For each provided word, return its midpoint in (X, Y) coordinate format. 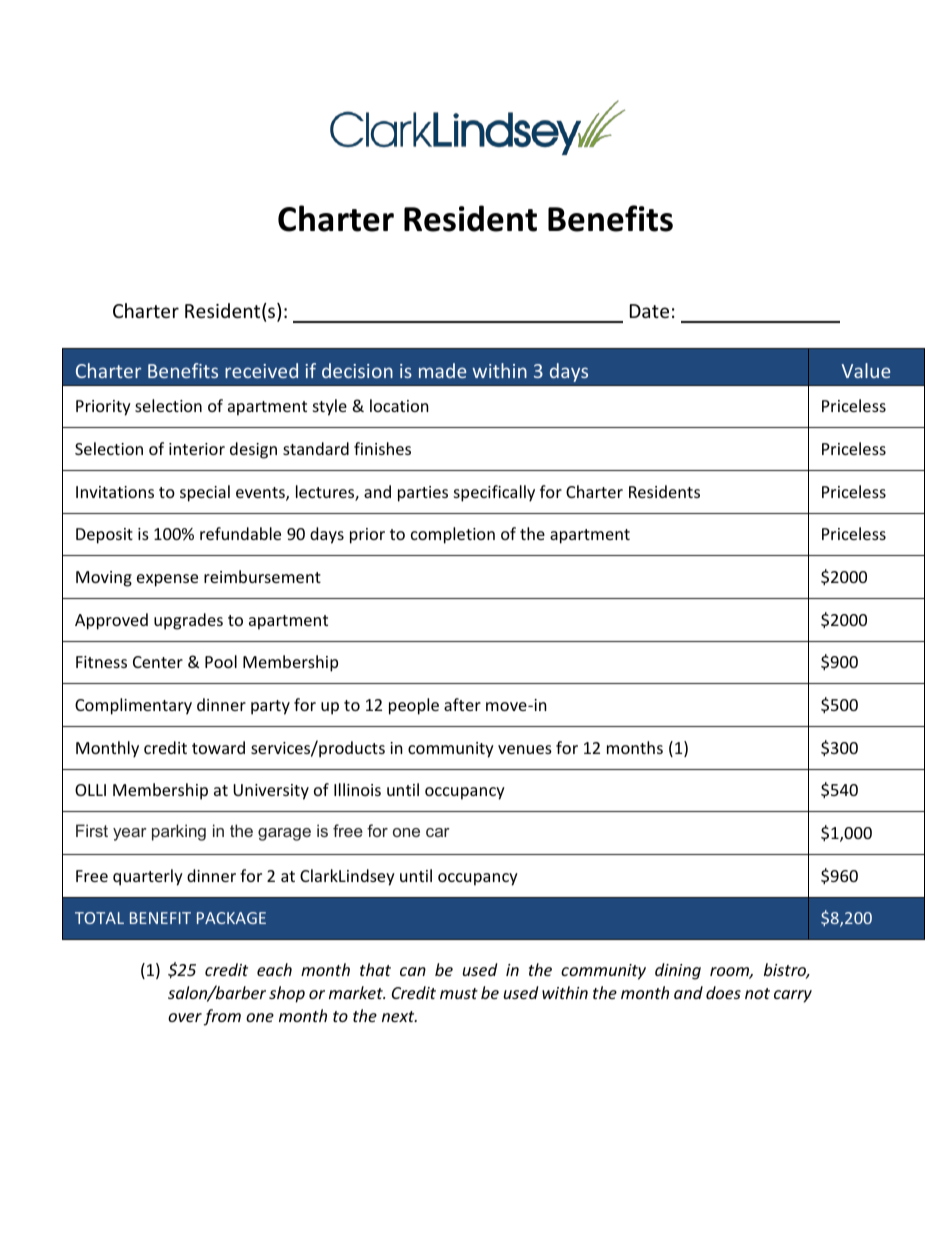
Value (866, 370)
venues (525, 749)
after (462, 704)
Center (158, 662)
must (459, 993)
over (185, 1017)
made (442, 370)
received (261, 370)
